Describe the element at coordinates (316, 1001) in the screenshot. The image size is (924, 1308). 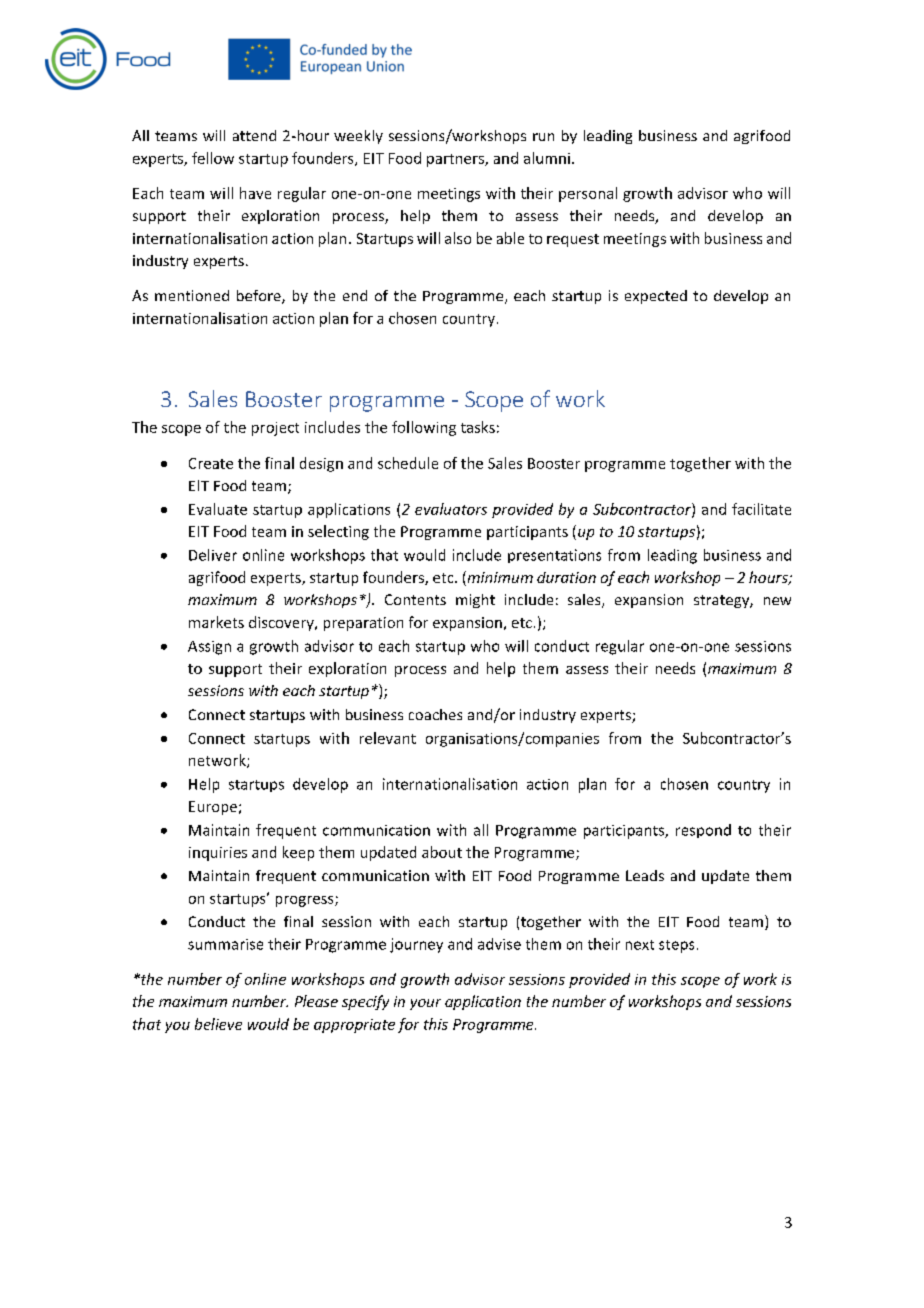
I see `Please` at that location.
